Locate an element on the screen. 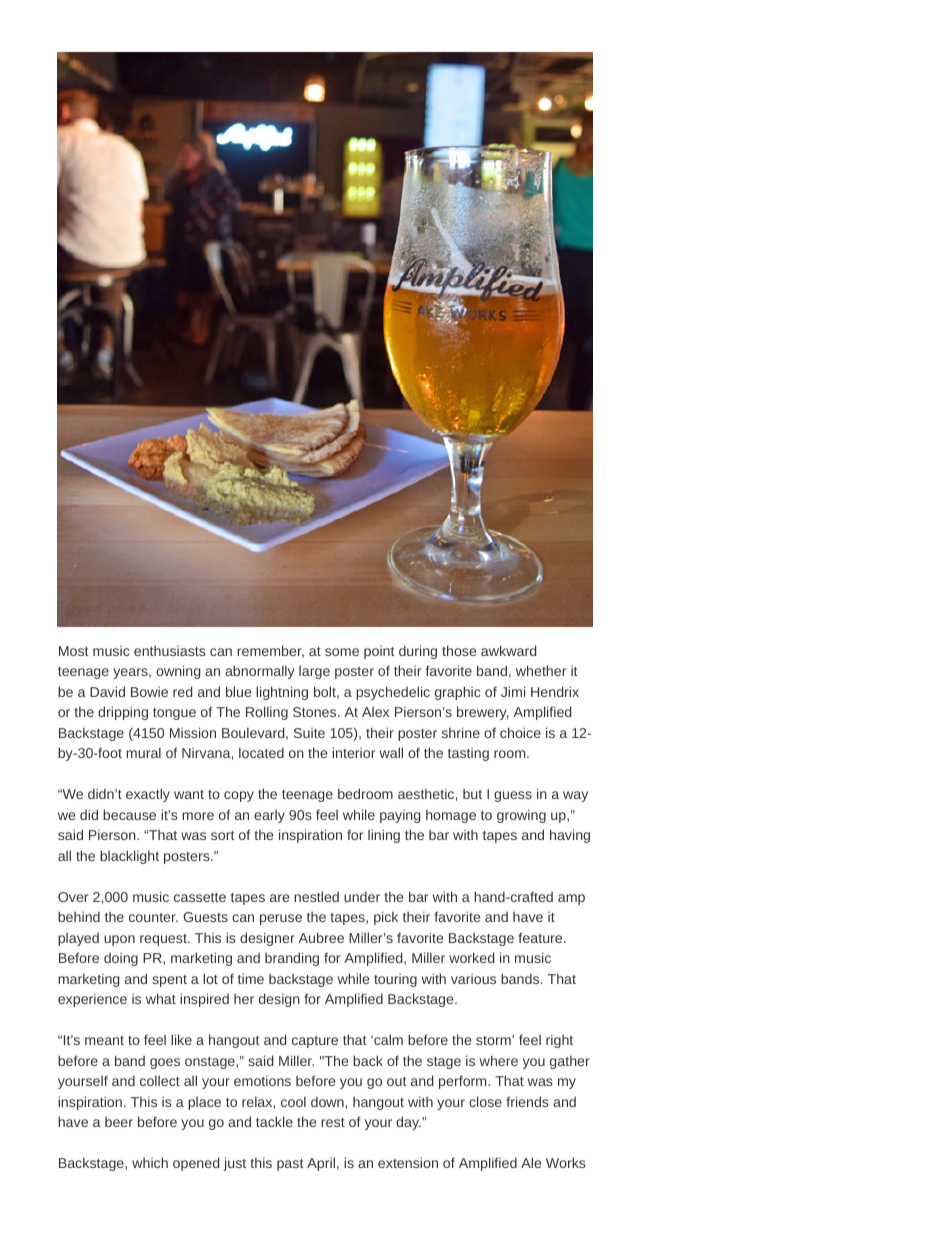 The height and width of the screenshot is (1233, 952). nestled is located at coordinates (316, 896).
